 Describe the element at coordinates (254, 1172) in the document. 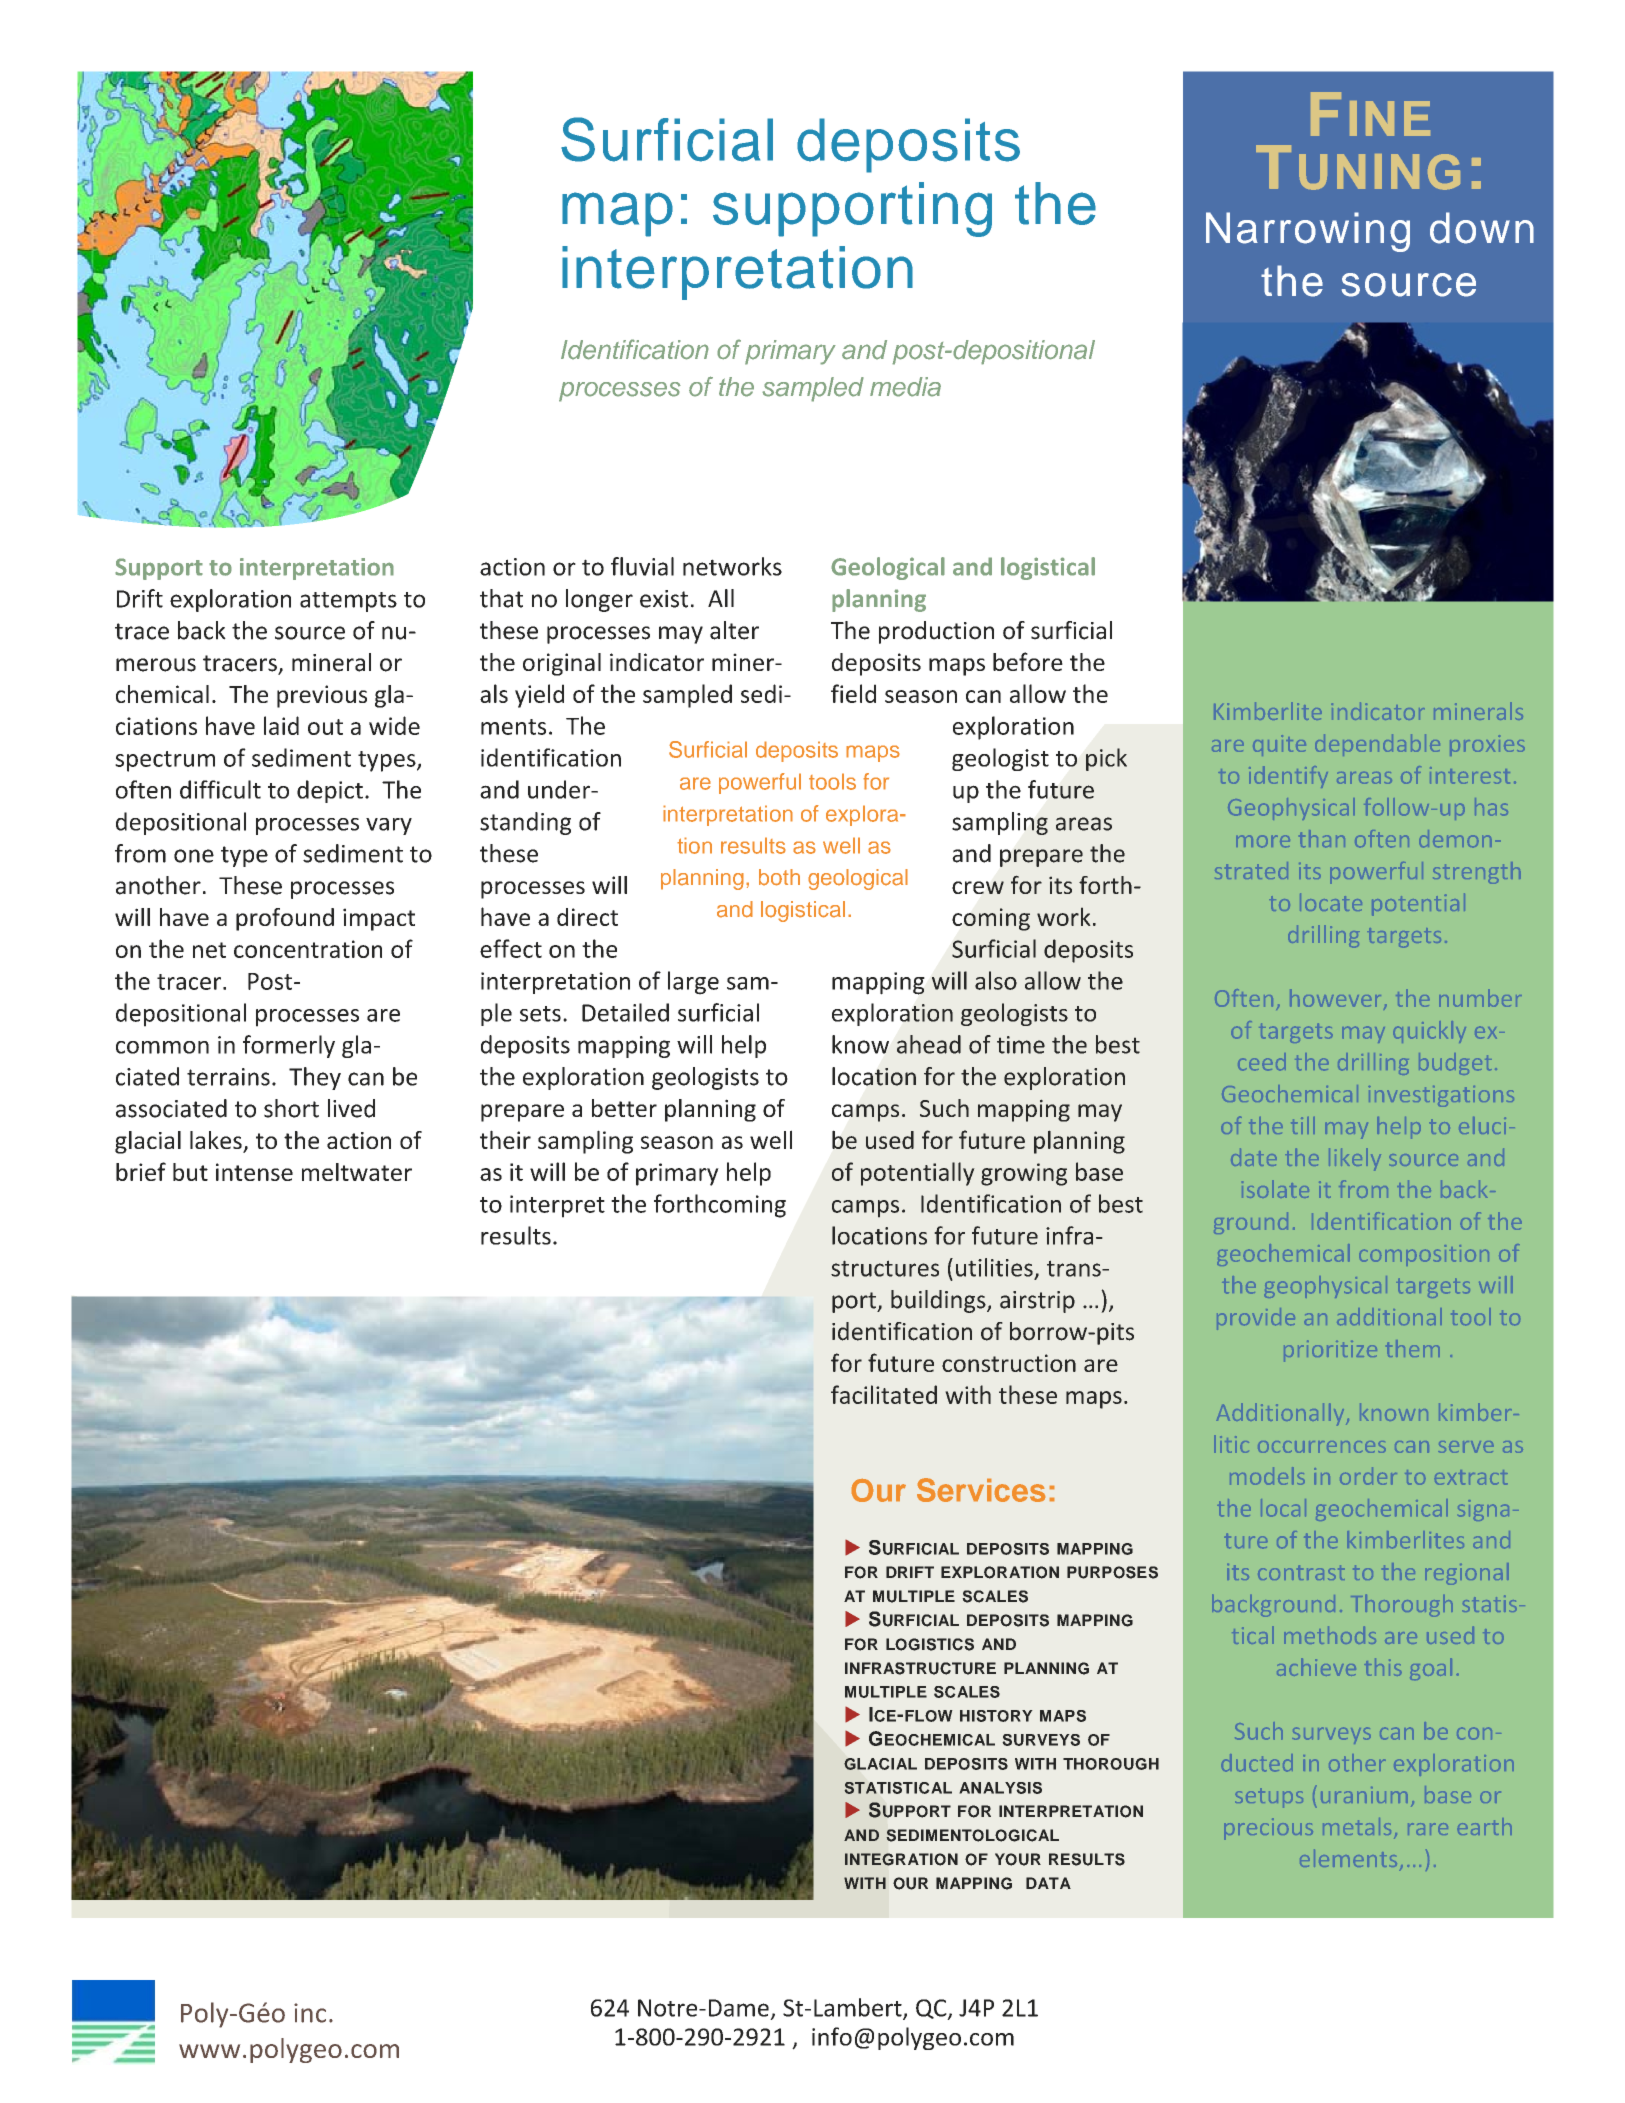

I see `intense` at that location.
